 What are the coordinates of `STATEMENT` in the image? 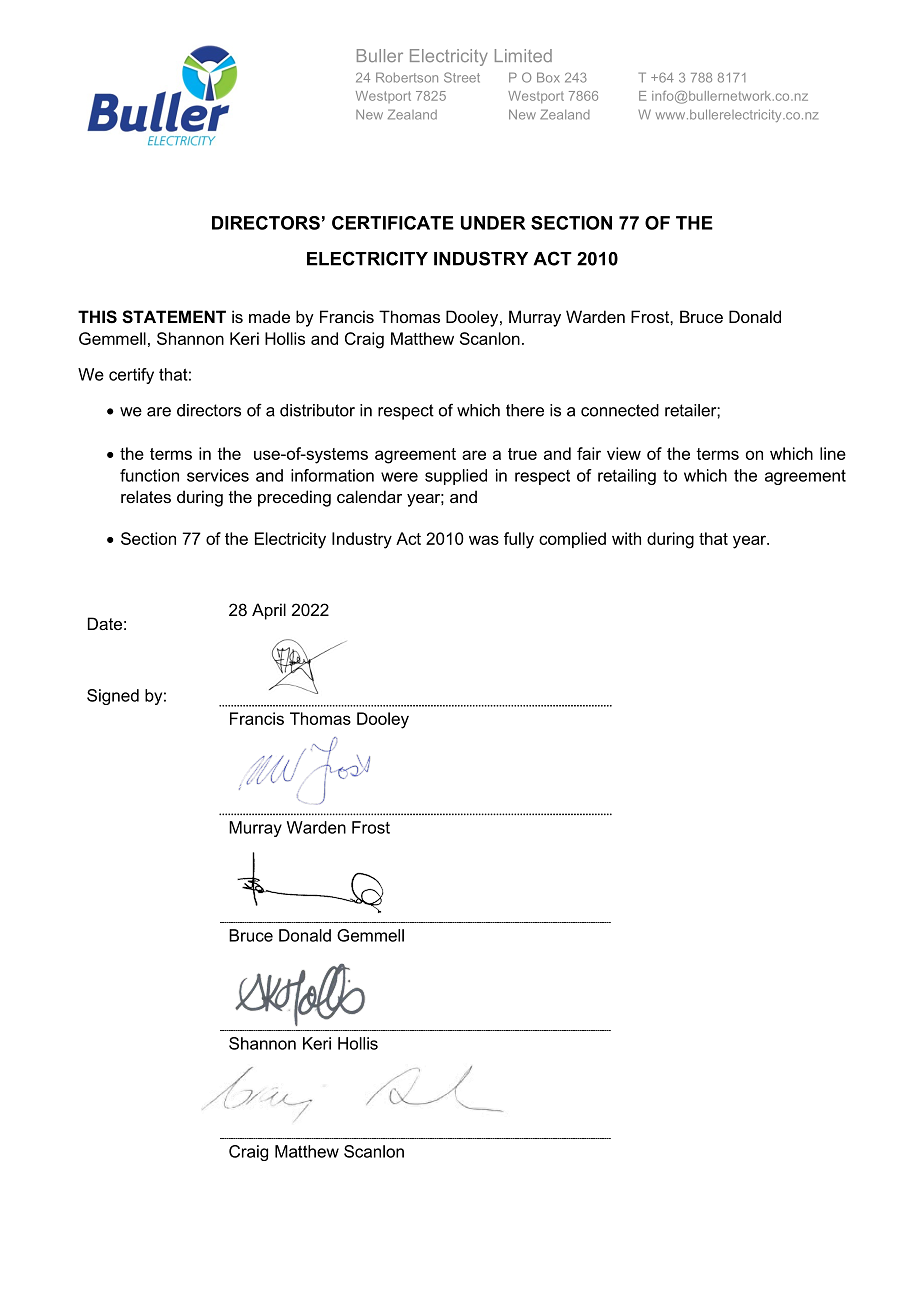 It's located at (174, 317).
